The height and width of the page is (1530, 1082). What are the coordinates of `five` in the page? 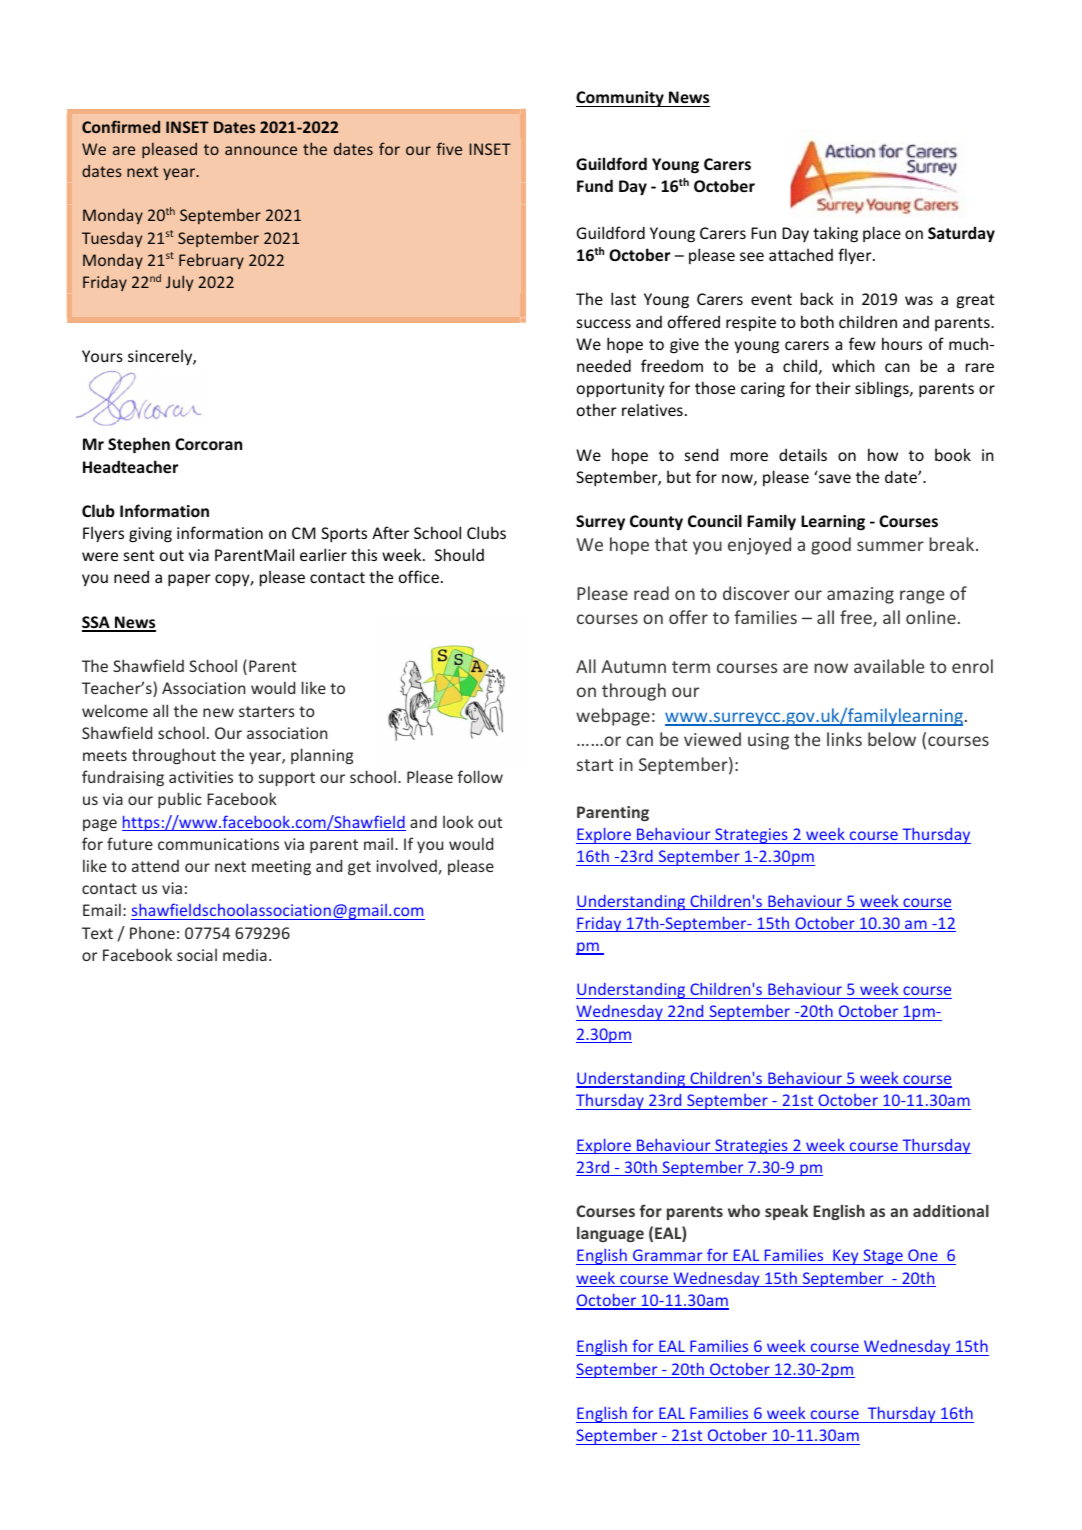 It's located at (449, 148).
